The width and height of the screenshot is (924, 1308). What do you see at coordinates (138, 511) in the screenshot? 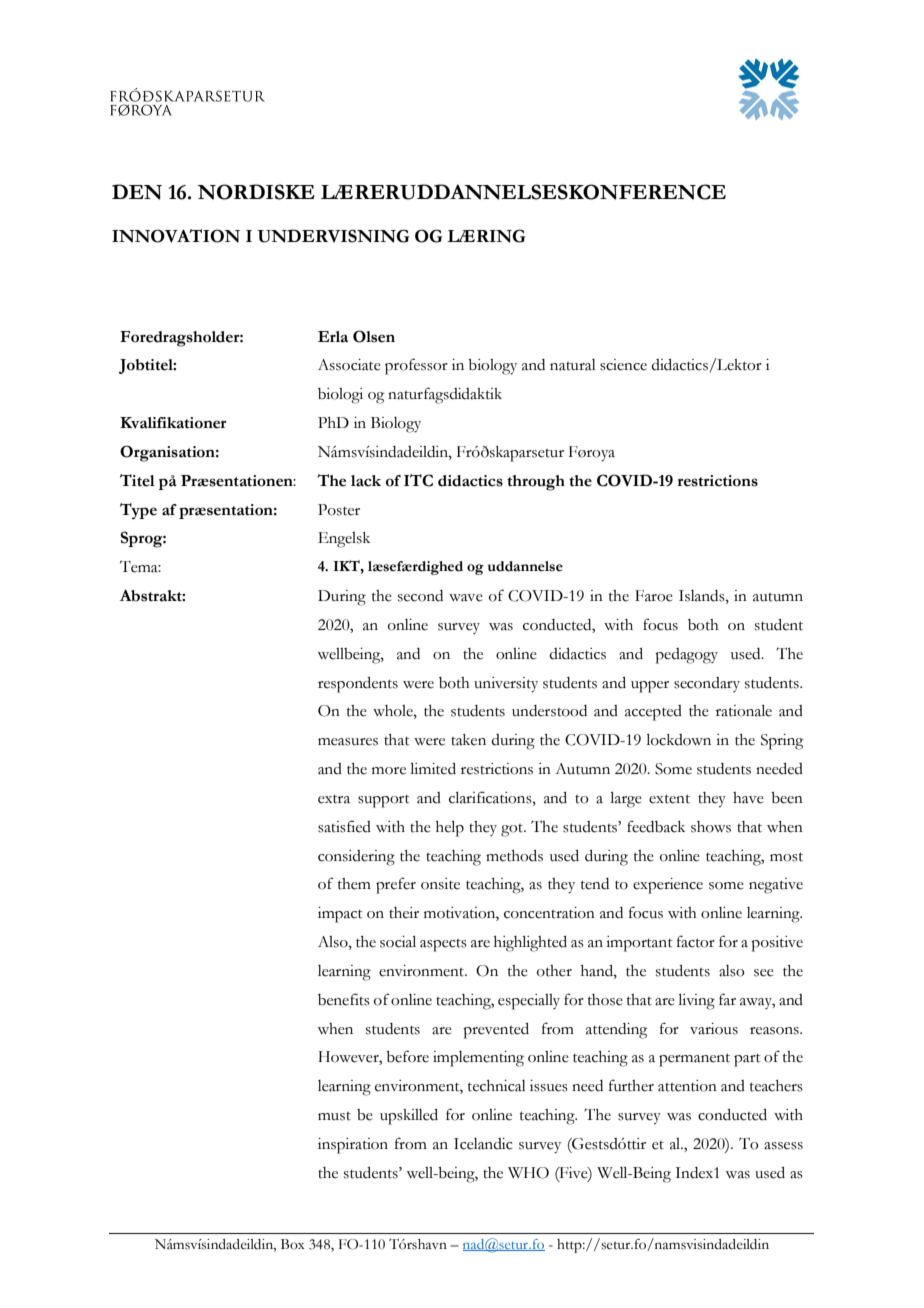
I see `Type` at bounding box center [138, 511].
